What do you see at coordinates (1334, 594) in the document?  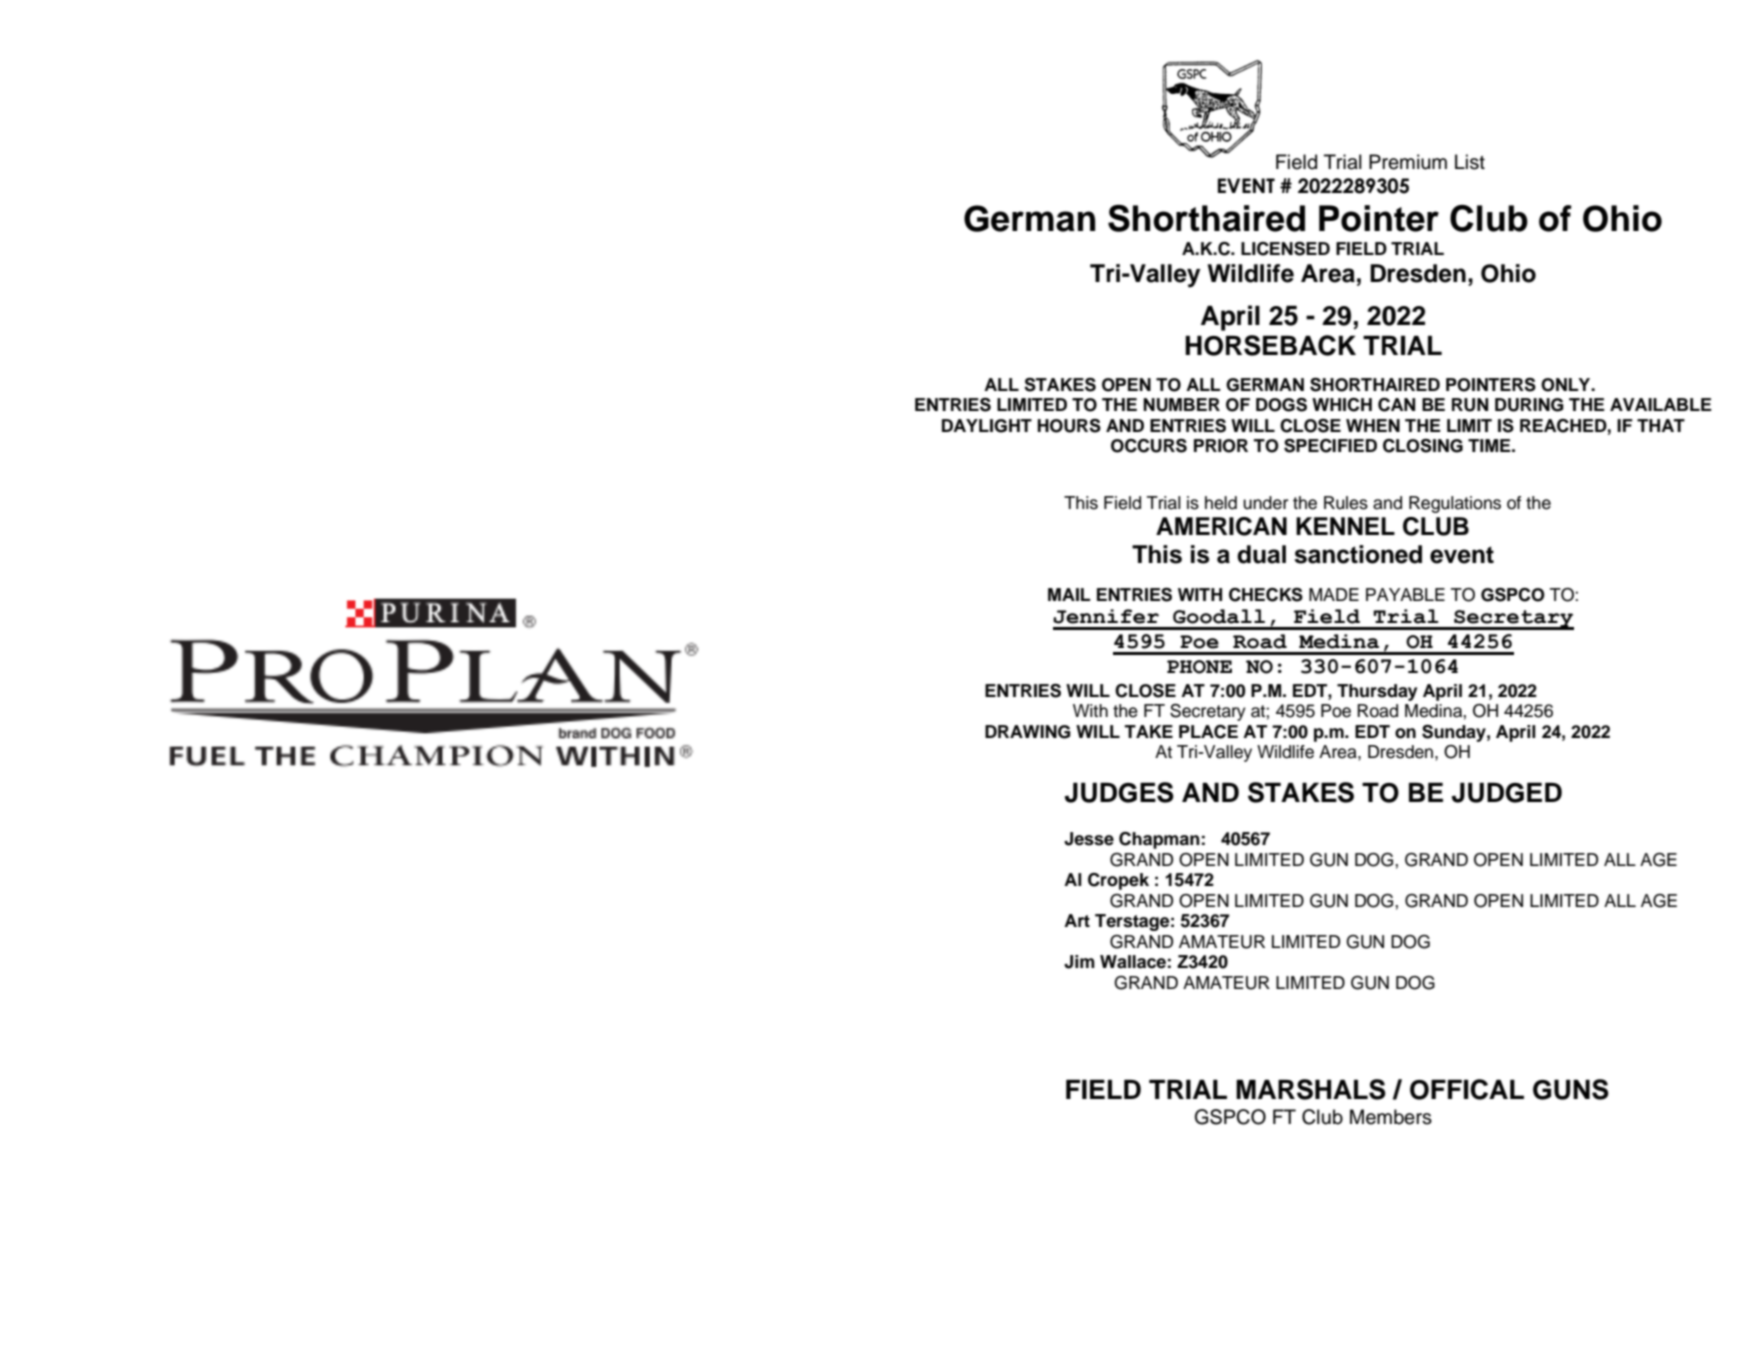 I see `MADE` at bounding box center [1334, 594].
